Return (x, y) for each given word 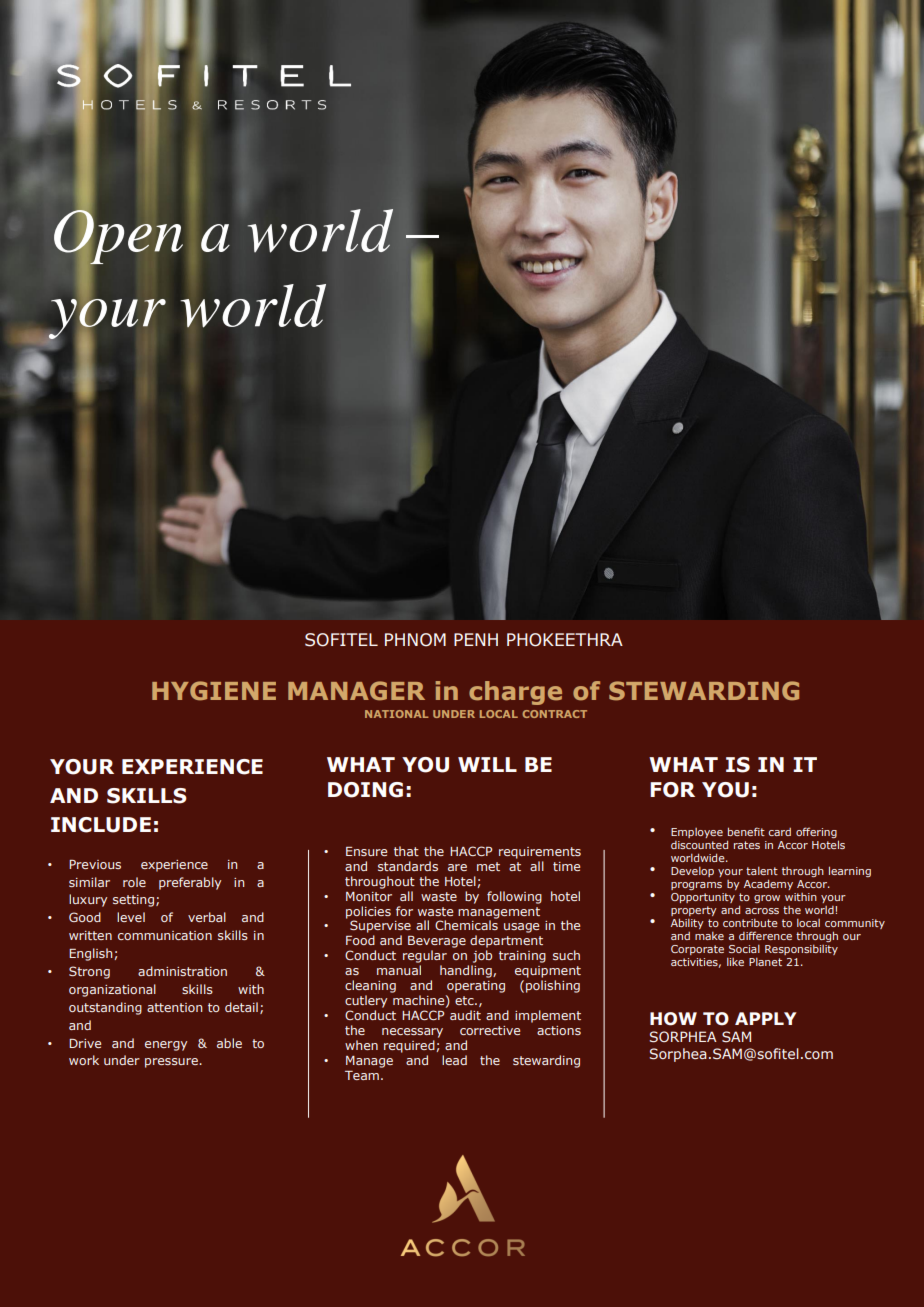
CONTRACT (554, 714)
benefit (746, 831)
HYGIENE (214, 691)
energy (166, 1046)
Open (118, 237)
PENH (476, 639)
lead (454, 1060)
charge (515, 693)
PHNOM (415, 640)
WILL (487, 764)
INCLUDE (101, 825)
